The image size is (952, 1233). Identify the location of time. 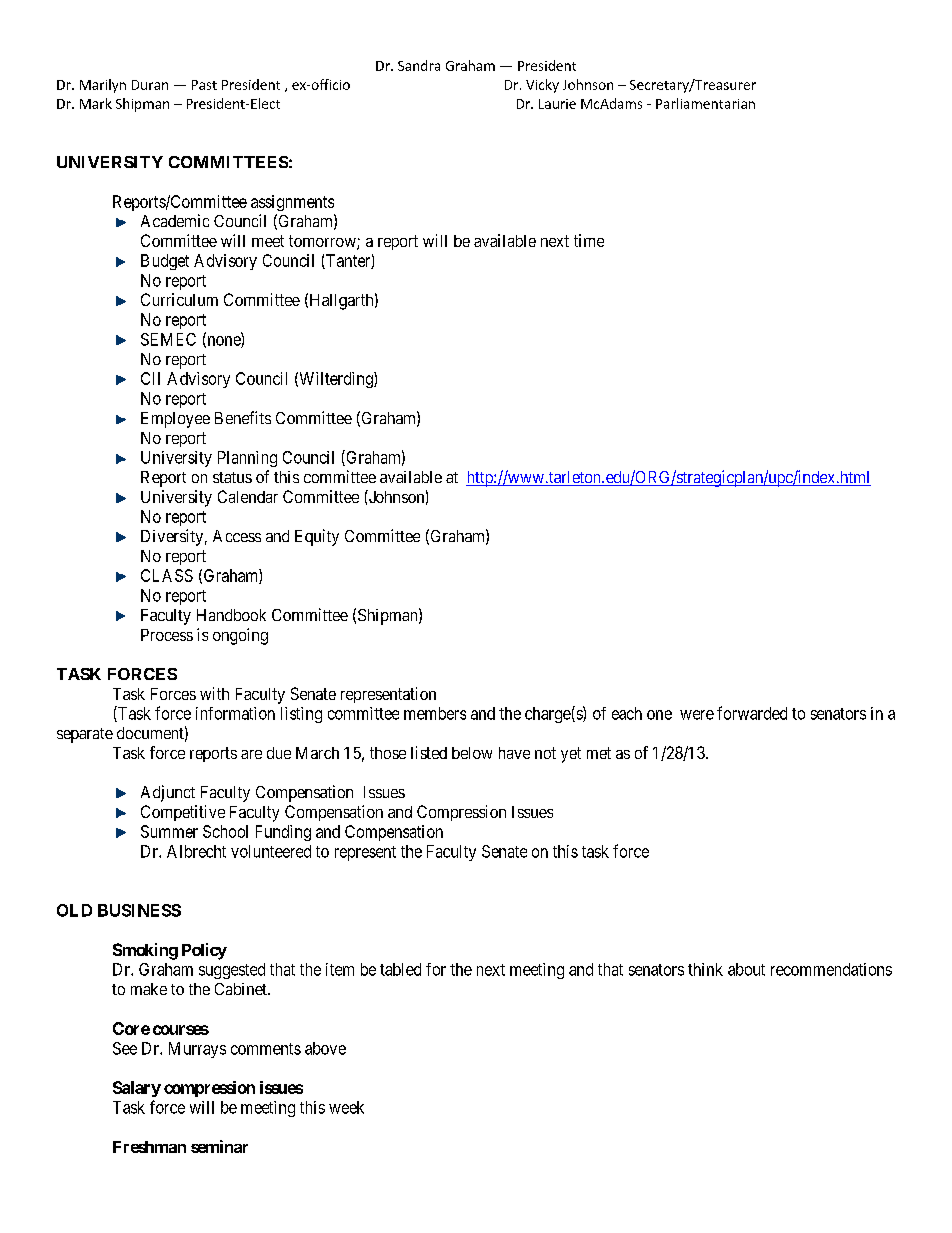
(589, 240).
